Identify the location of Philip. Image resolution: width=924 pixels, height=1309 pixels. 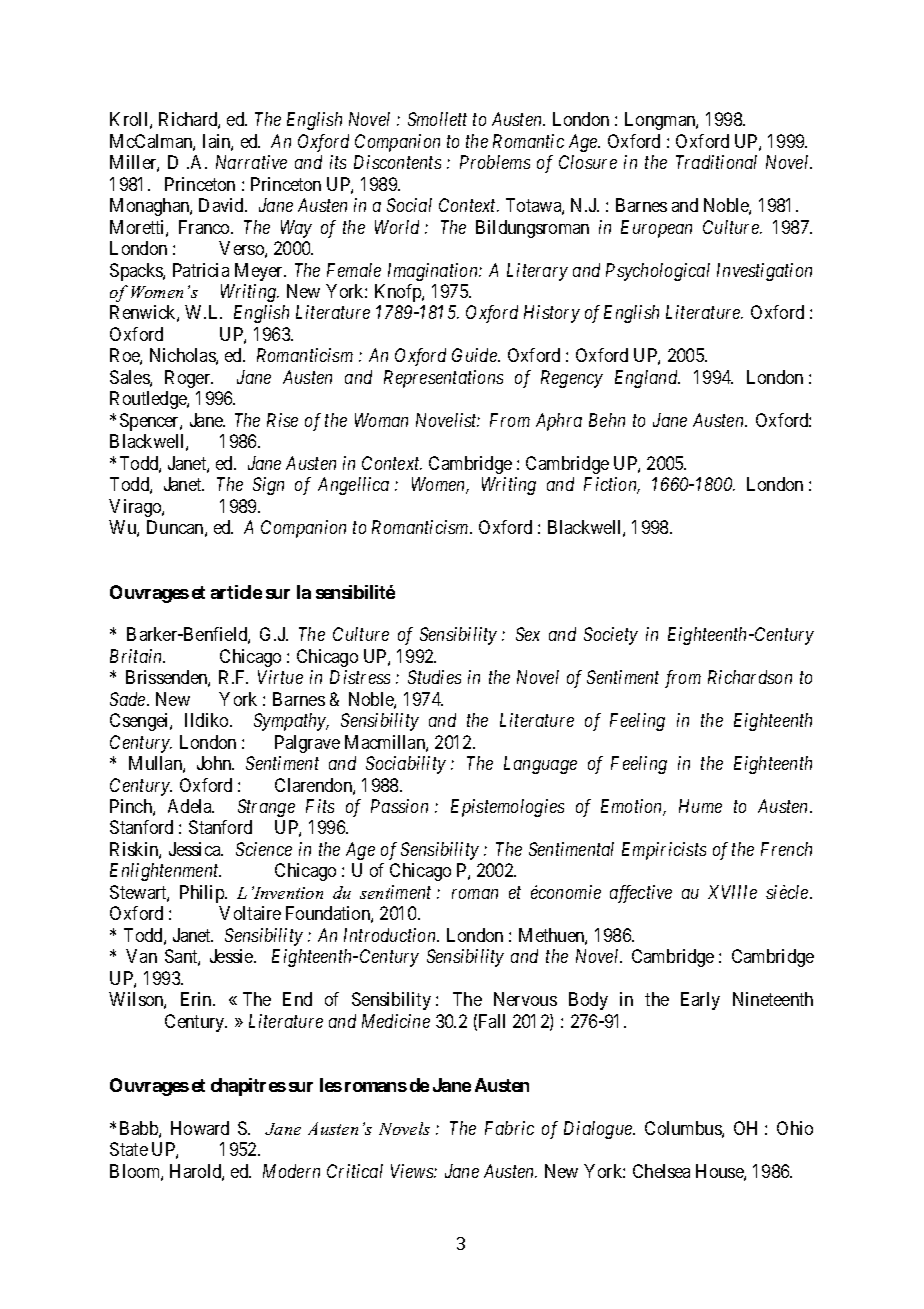
(203, 894).
